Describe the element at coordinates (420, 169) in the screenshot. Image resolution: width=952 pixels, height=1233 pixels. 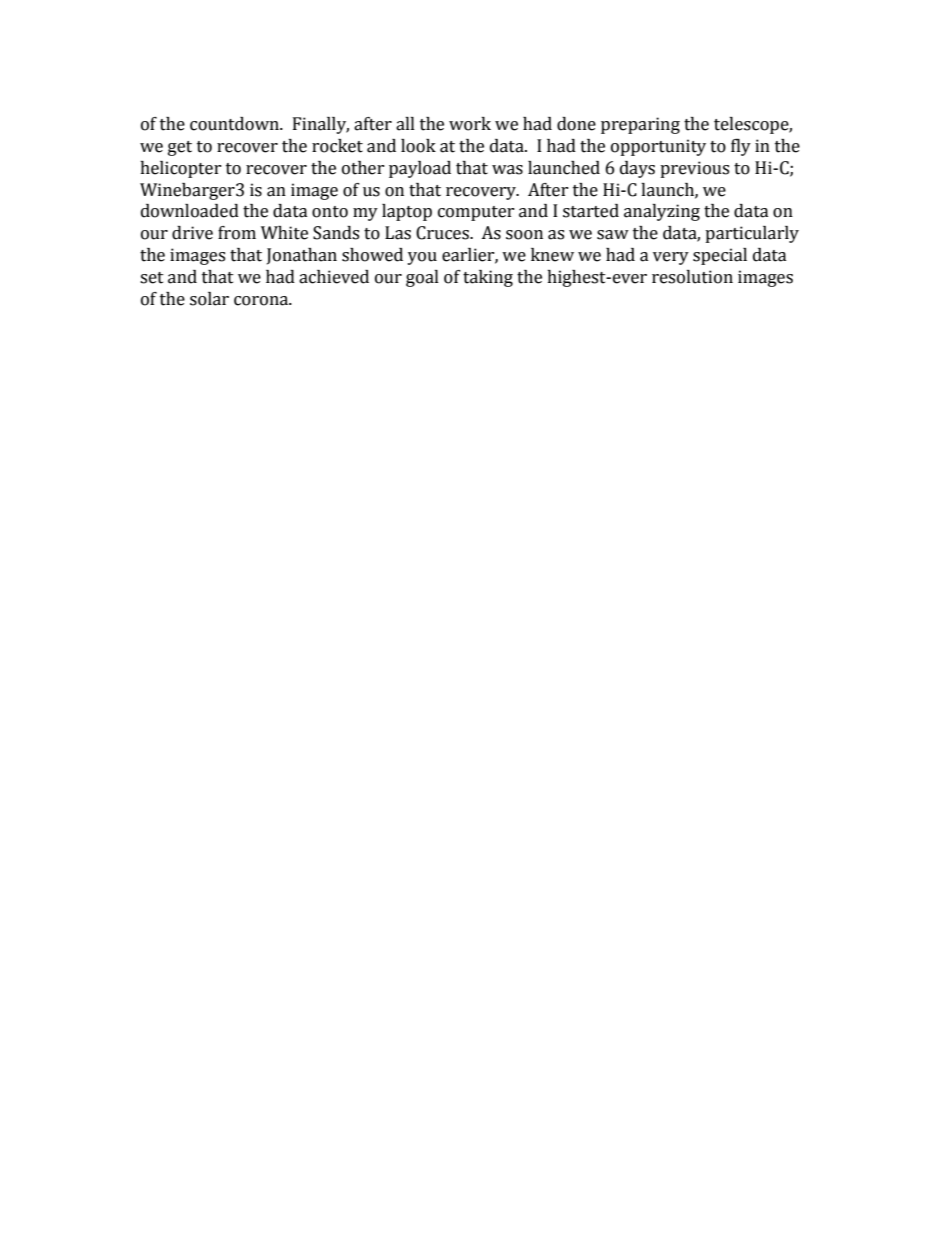
I see `payload` at that location.
